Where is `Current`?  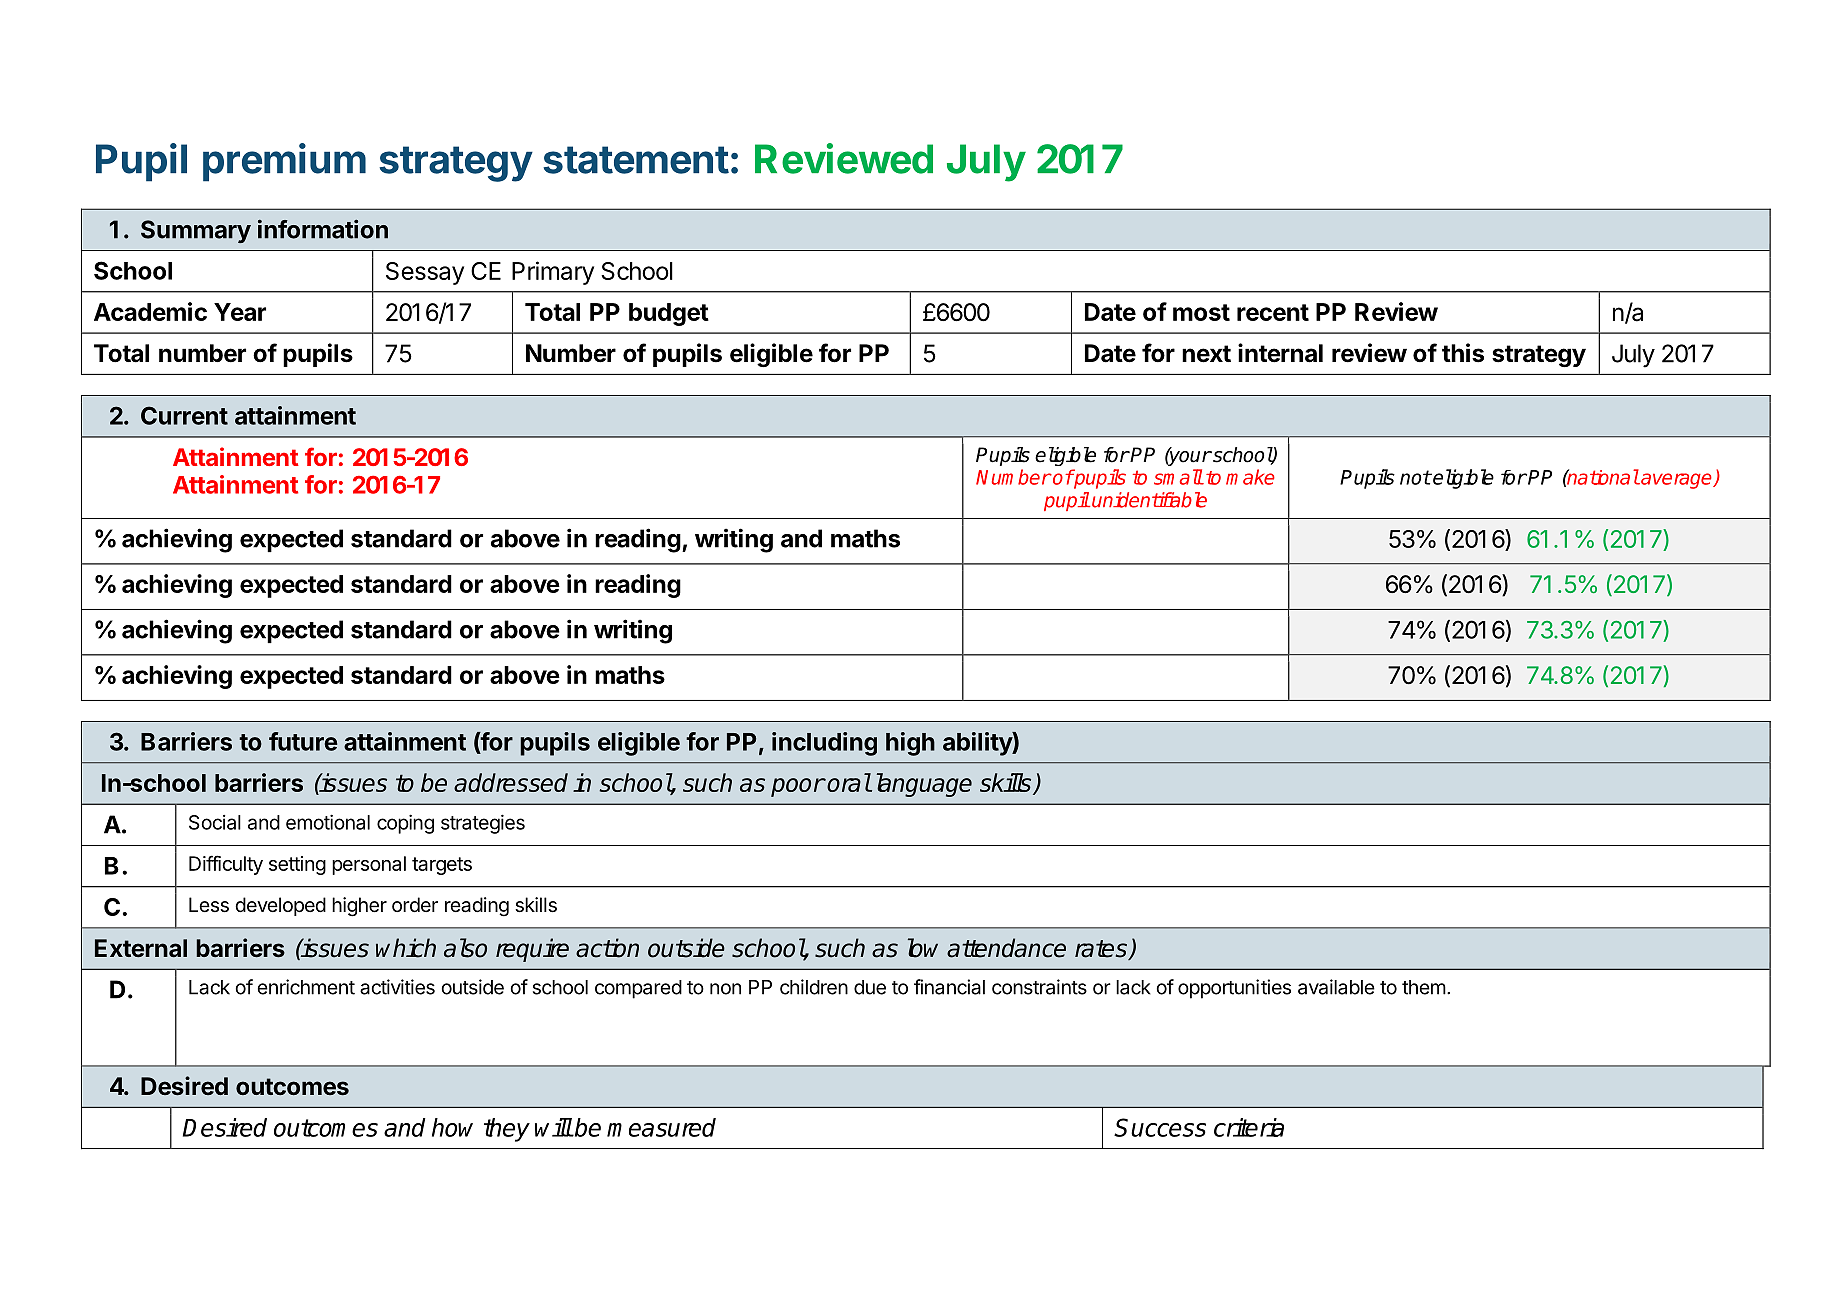
Current is located at coordinates (184, 415).
